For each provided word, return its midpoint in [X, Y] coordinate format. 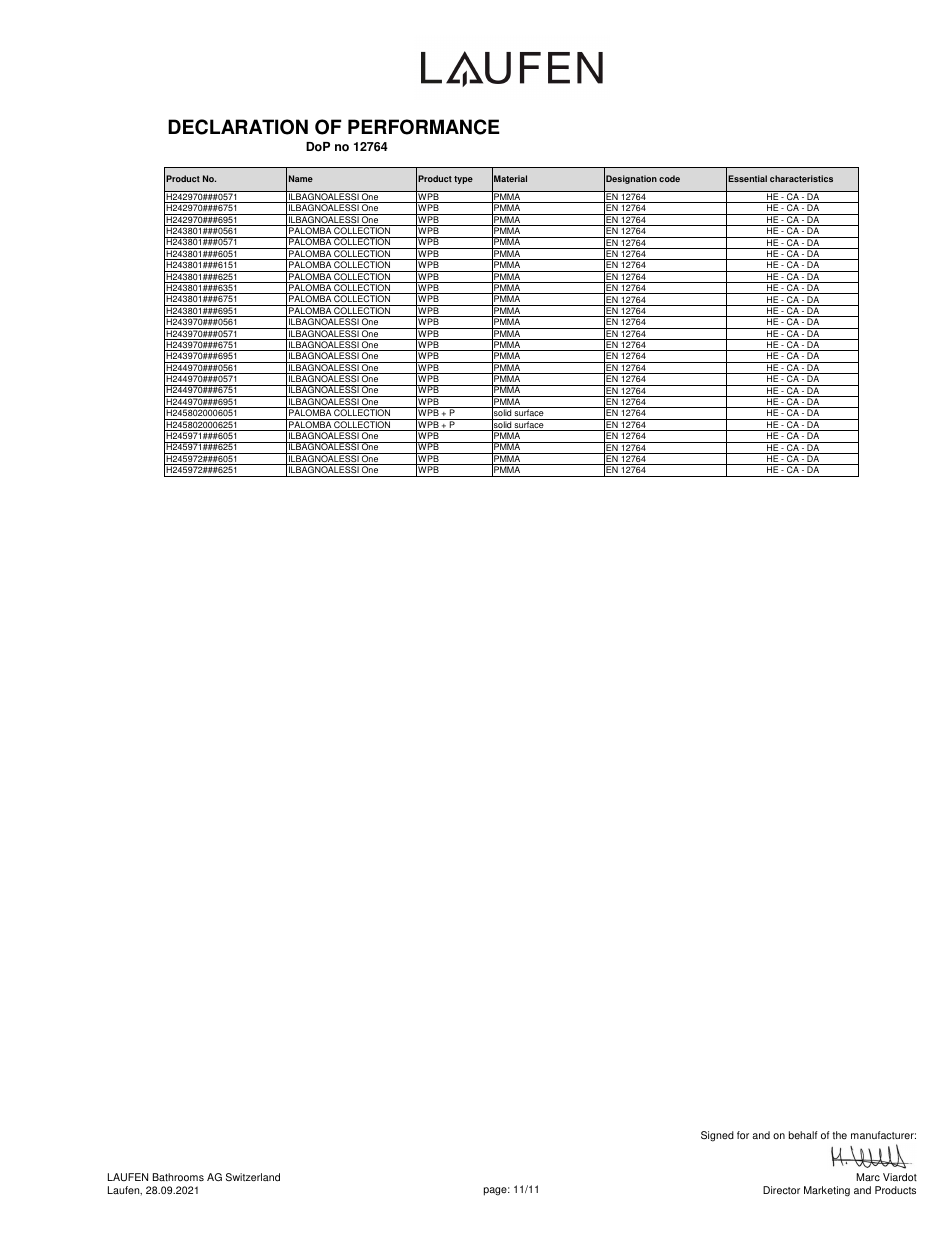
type [463, 180]
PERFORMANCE [424, 127]
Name [301, 178]
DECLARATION [238, 127]
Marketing [827, 1191]
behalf [803, 1135]
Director [781, 1190]
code [669, 178]
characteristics [801, 178]
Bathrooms [178, 1177]
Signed [717, 1136]
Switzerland [253, 1177]
